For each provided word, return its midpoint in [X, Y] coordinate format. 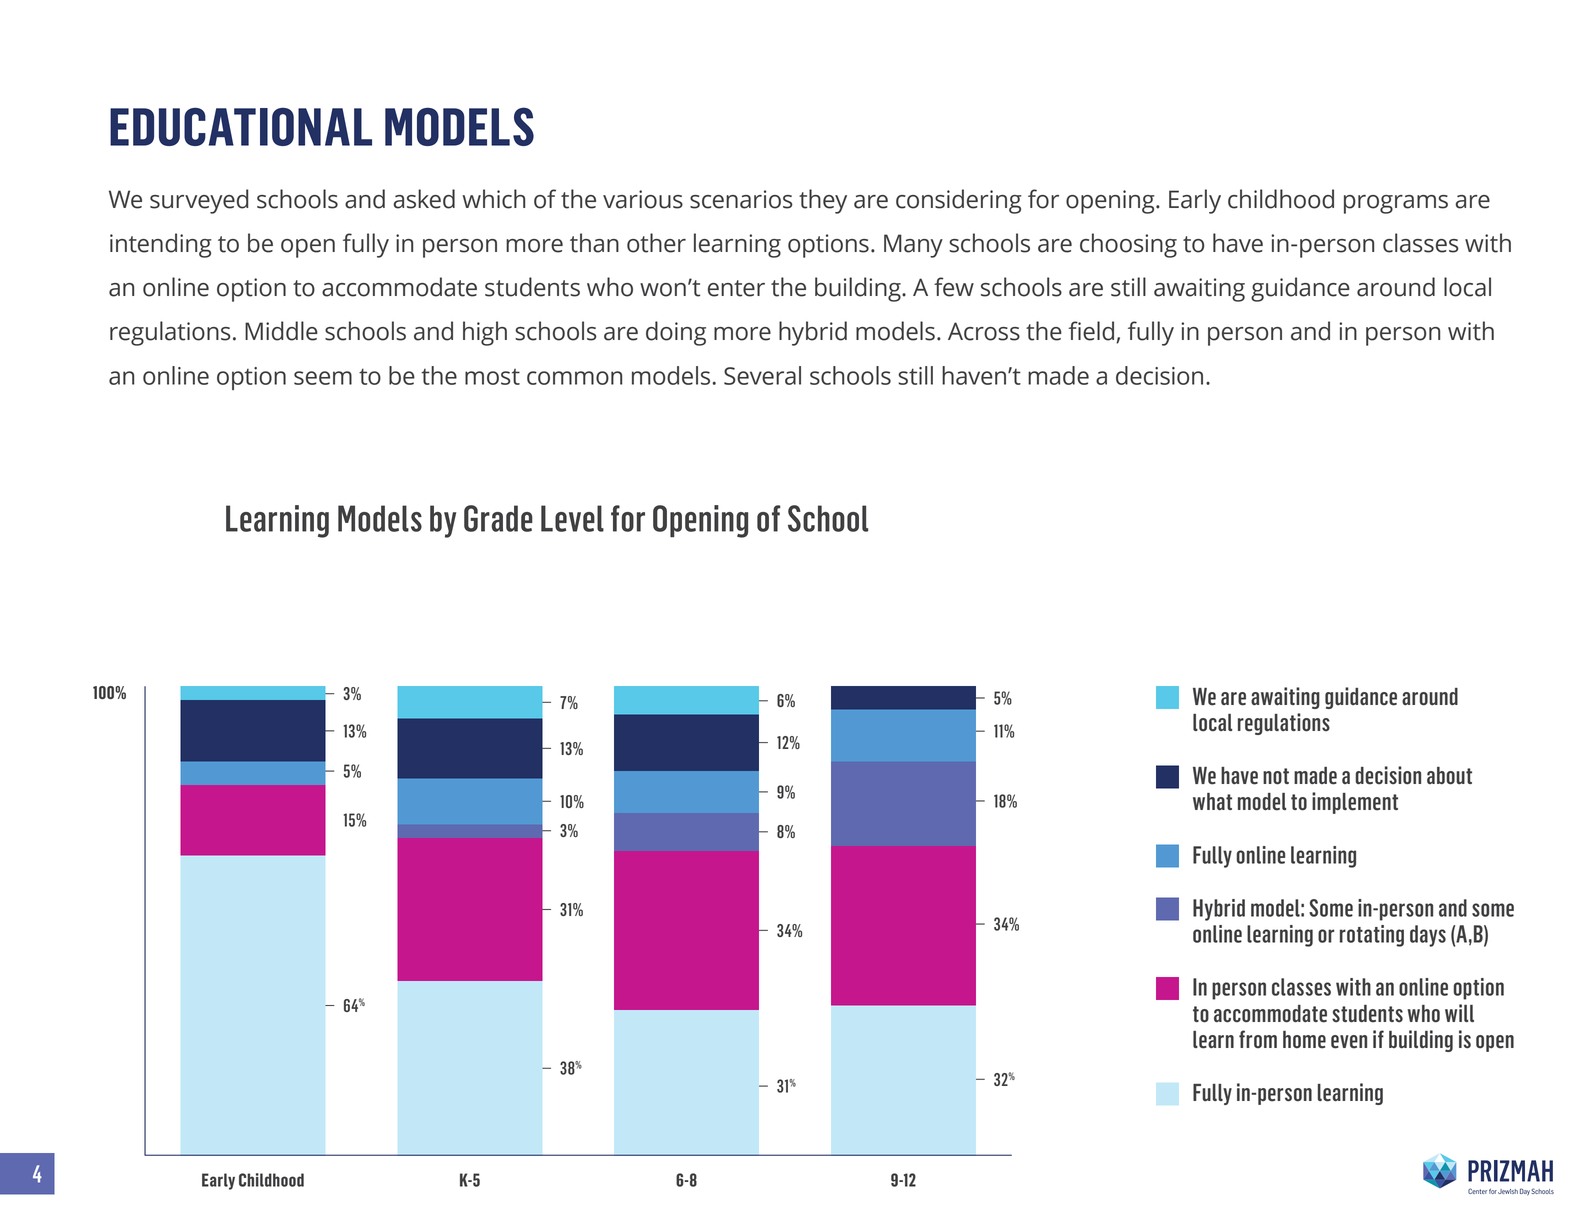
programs [1396, 204]
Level [572, 518]
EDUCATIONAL [241, 127]
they [823, 201]
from [1258, 1039]
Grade [498, 518]
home [1304, 1040]
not [1276, 776]
